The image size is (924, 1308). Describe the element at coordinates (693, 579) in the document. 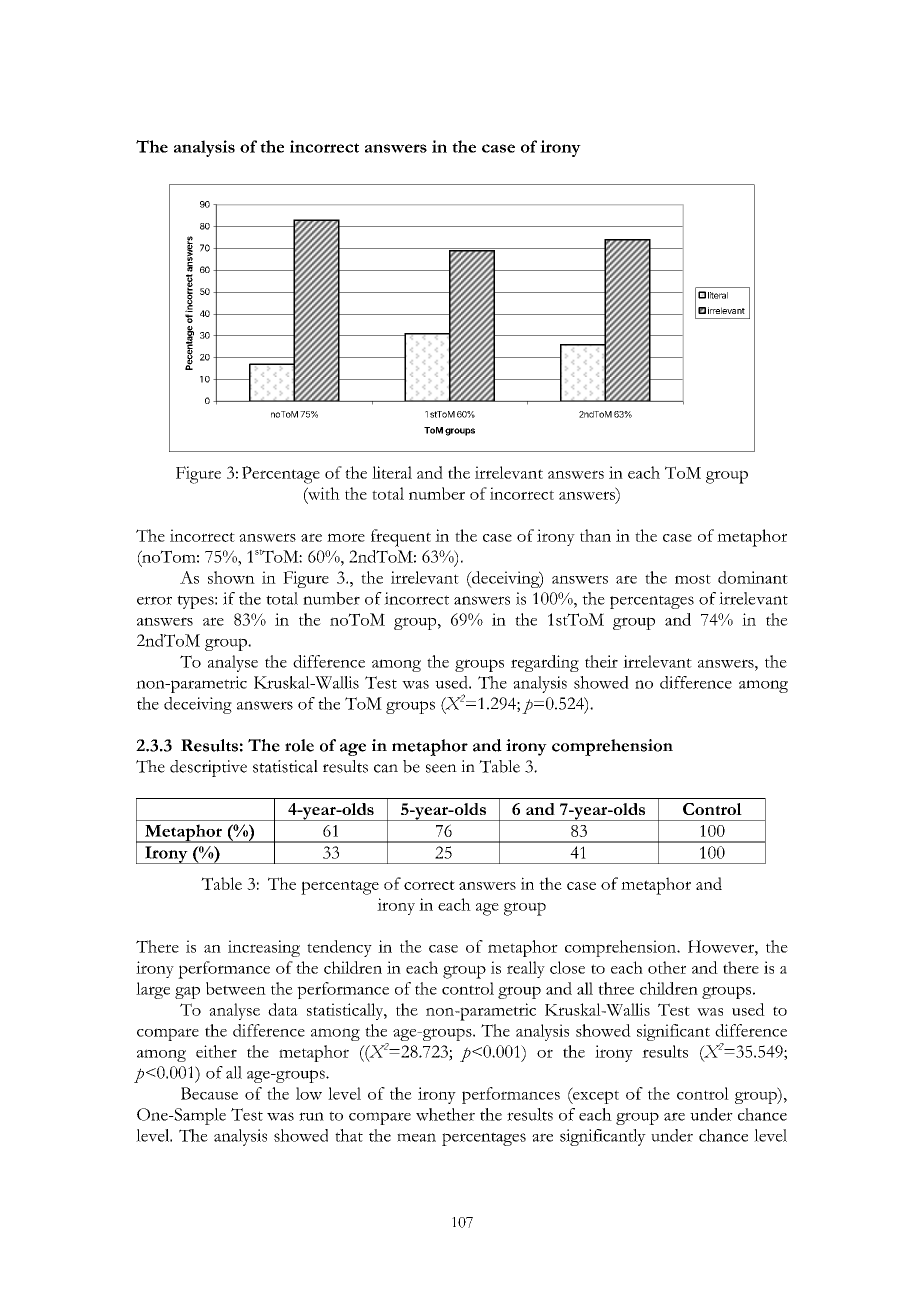

I see `most` at that location.
